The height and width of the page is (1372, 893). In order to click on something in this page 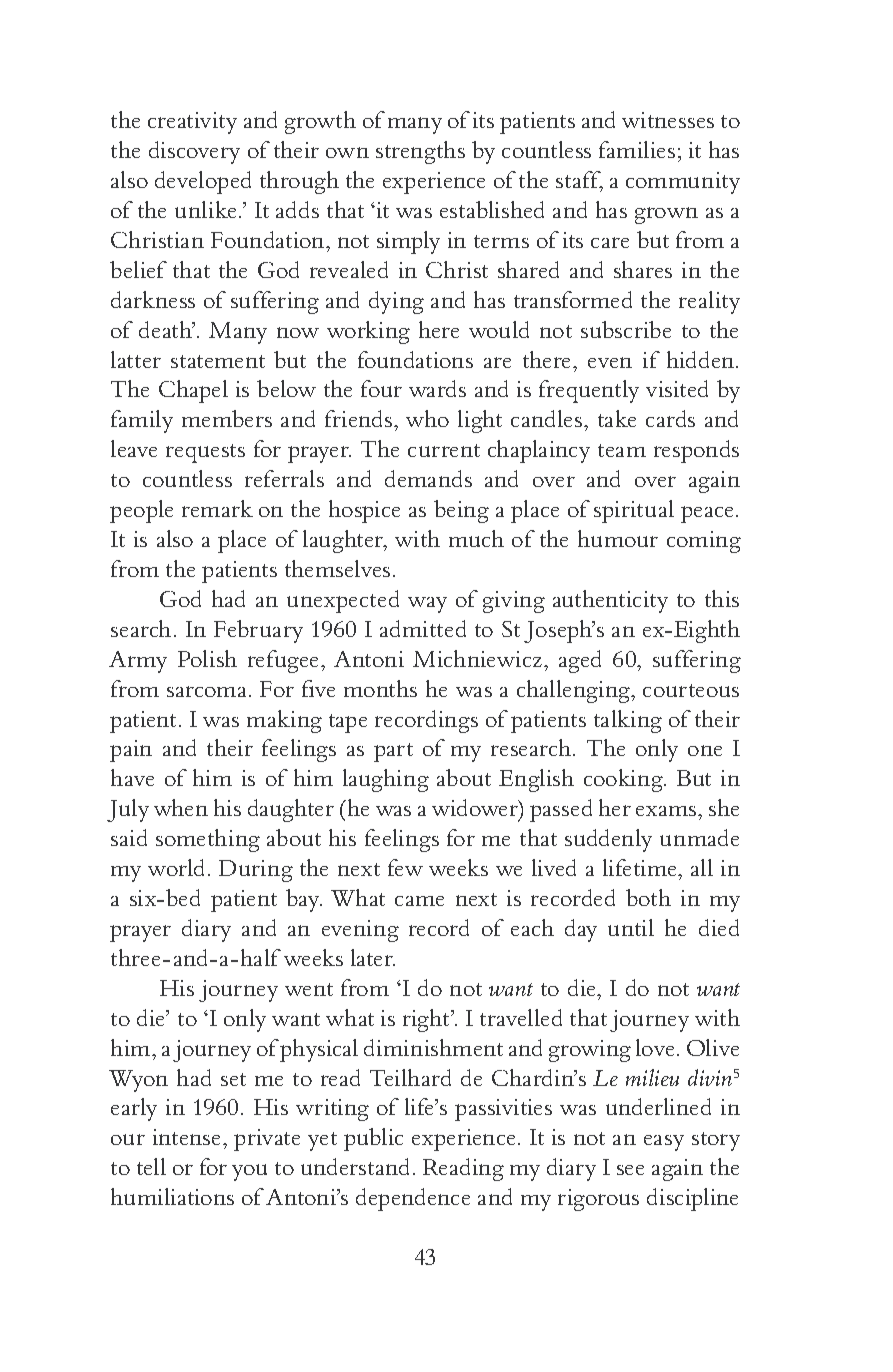, I will do `click(208, 840)`.
